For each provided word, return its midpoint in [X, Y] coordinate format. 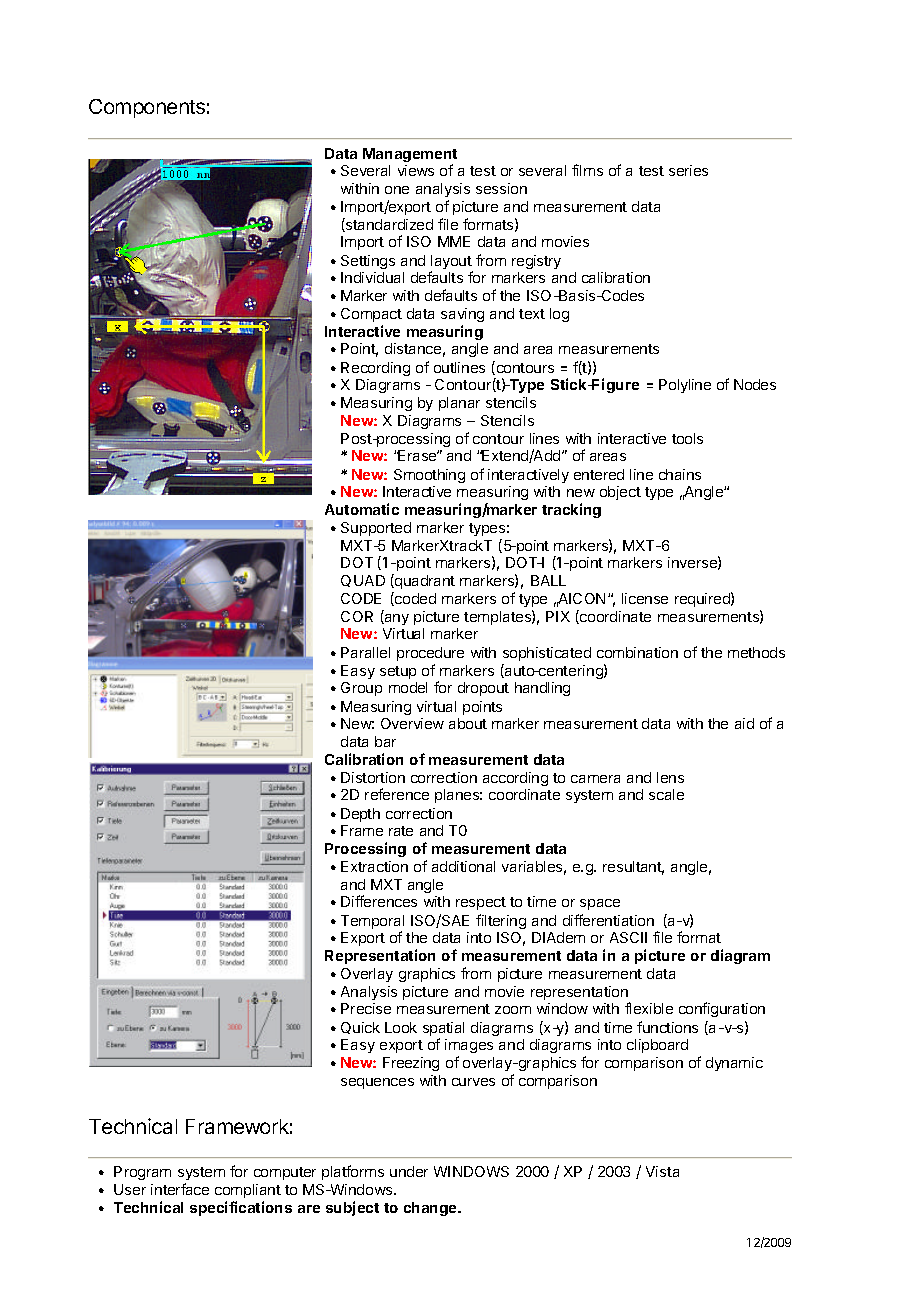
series [688, 170]
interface [180, 1189]
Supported [376, 529]
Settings [368, 262]
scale [666, 794]
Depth [360, 815]
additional [463, 866]
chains [680, 474]
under [409, 1171]
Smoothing [429, 476]
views [416, 170]
